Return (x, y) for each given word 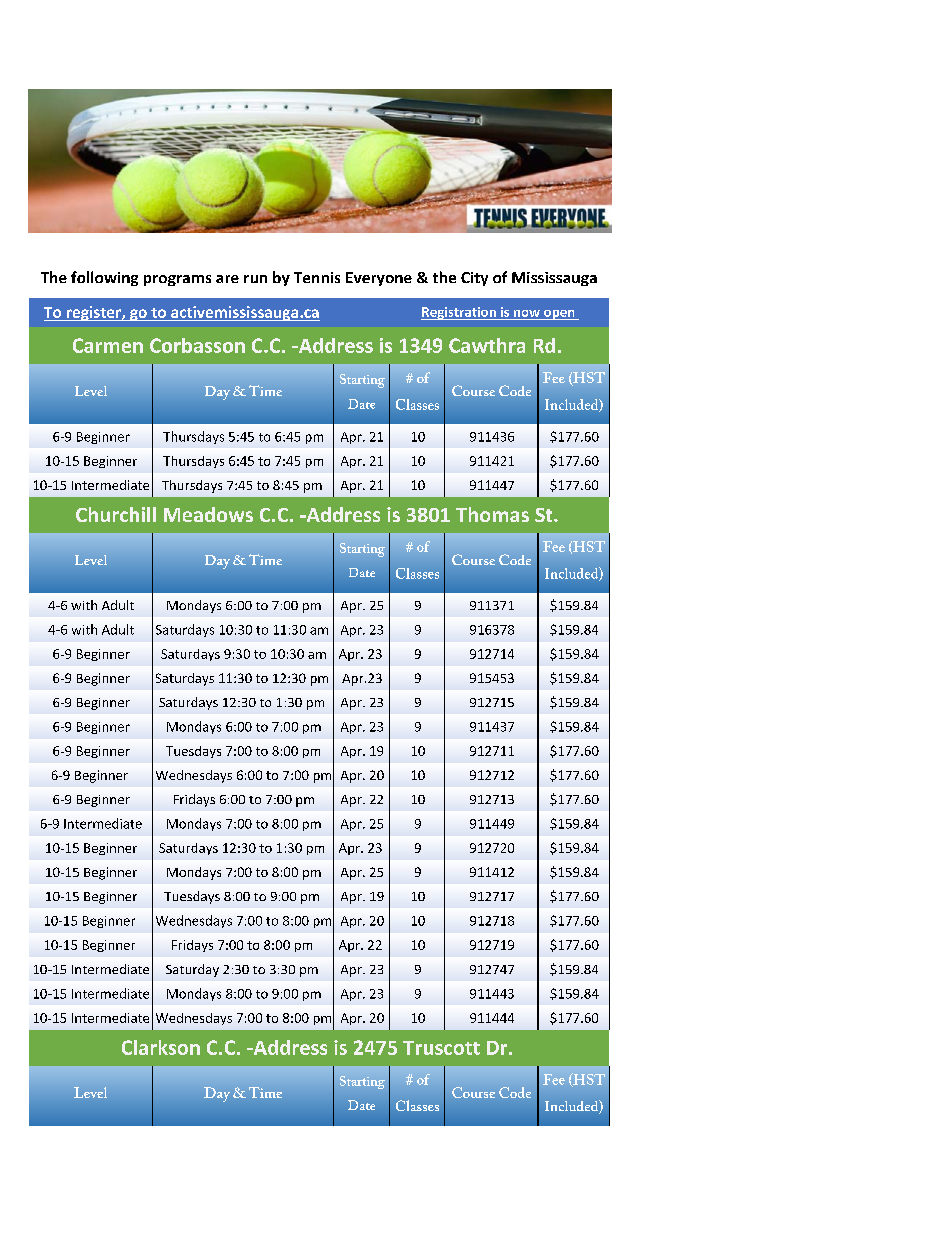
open (559, 315)
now (527, 313)
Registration (459, 313)
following (104, 278)
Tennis (317, 277)
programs (177, 280)
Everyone (379, 279)
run (255, 279)
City (474, 279)
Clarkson (161, 1047)
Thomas (492, 514)
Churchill (116, 514)
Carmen (108, 345)
